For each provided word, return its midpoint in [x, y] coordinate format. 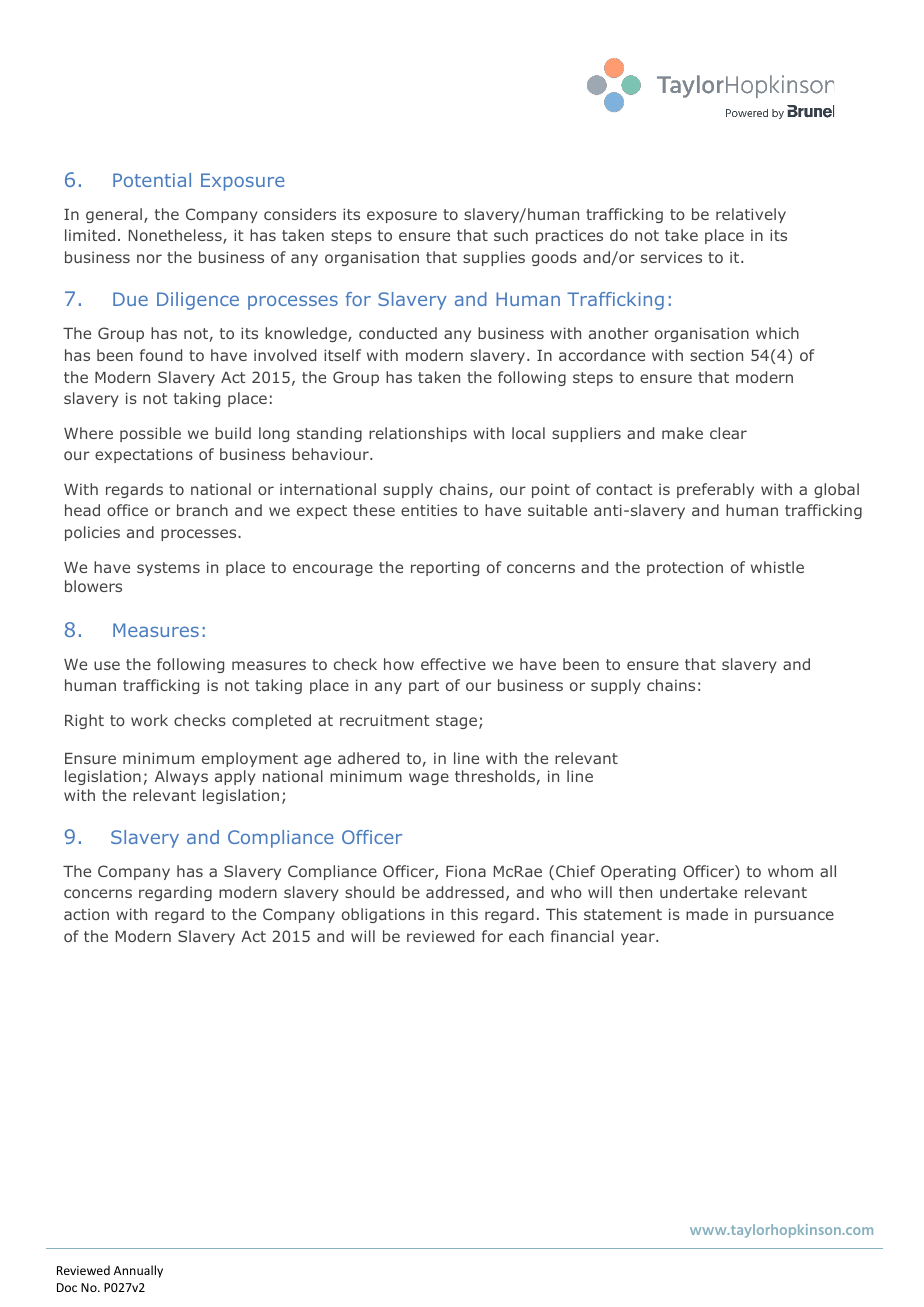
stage [456, 722]
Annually [138, 1271]
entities [429, 510]
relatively [751, 215]
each [526, 936]
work [149, 720]
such [511, 235]
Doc [67, 1287]
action [86, 914]
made [707, 914]
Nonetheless [176, 236]
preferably [715, 490]
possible [150, 434]
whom [790, 871]
